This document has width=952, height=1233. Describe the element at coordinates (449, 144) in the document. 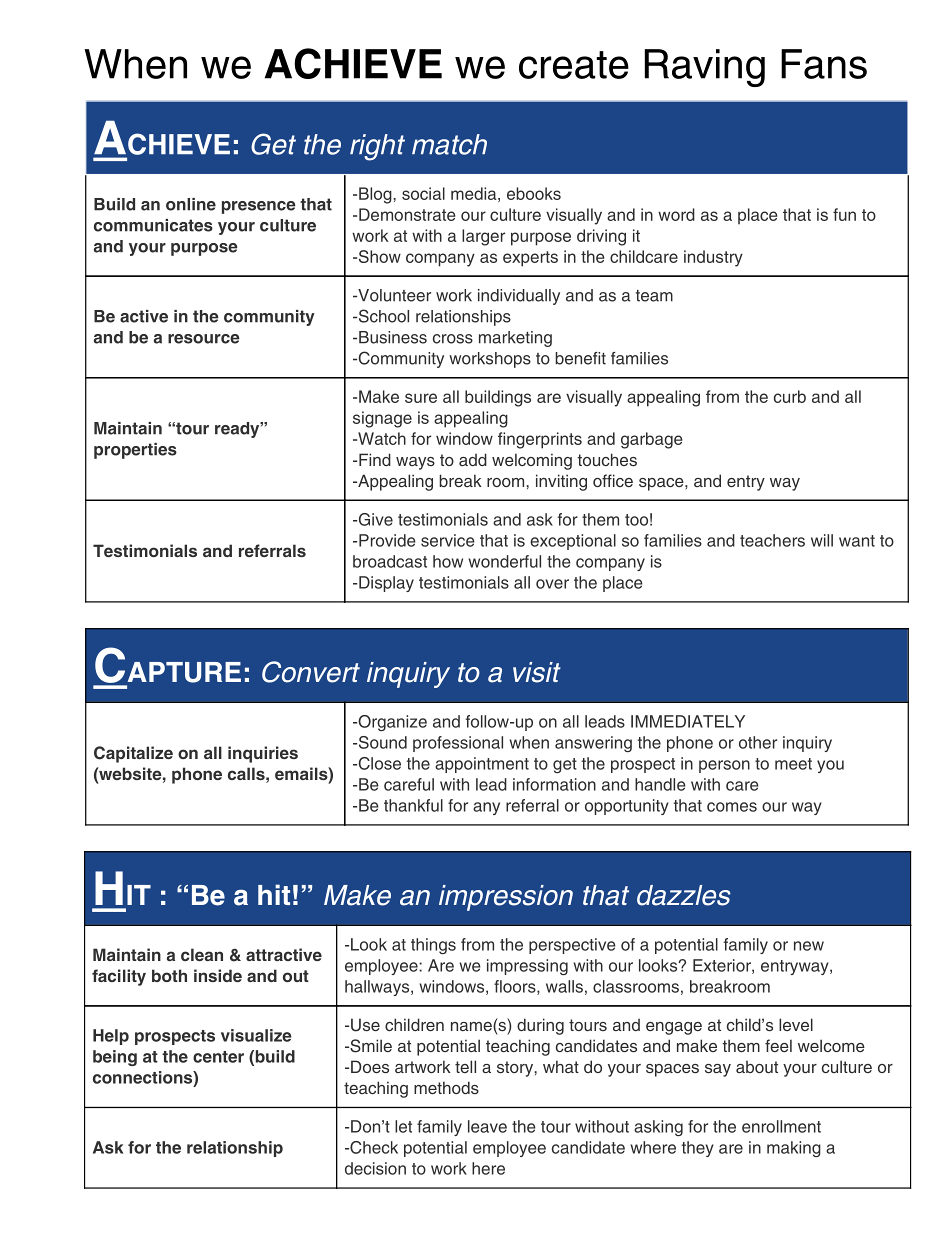

I see `match` at that location.
